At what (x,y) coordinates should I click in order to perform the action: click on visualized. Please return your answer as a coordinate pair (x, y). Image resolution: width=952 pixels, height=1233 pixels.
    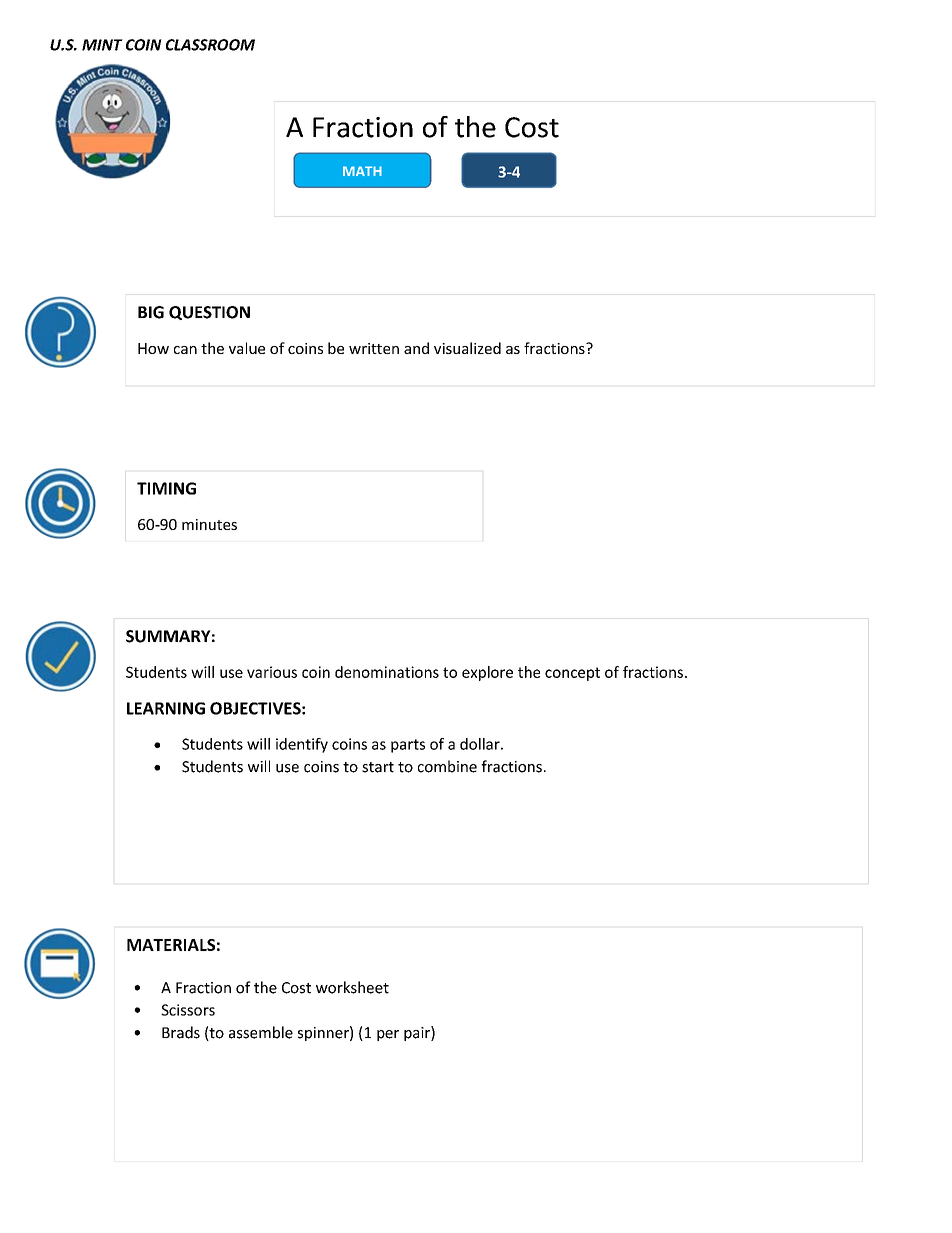
    Looking at the image, I should click on (467, 348).
